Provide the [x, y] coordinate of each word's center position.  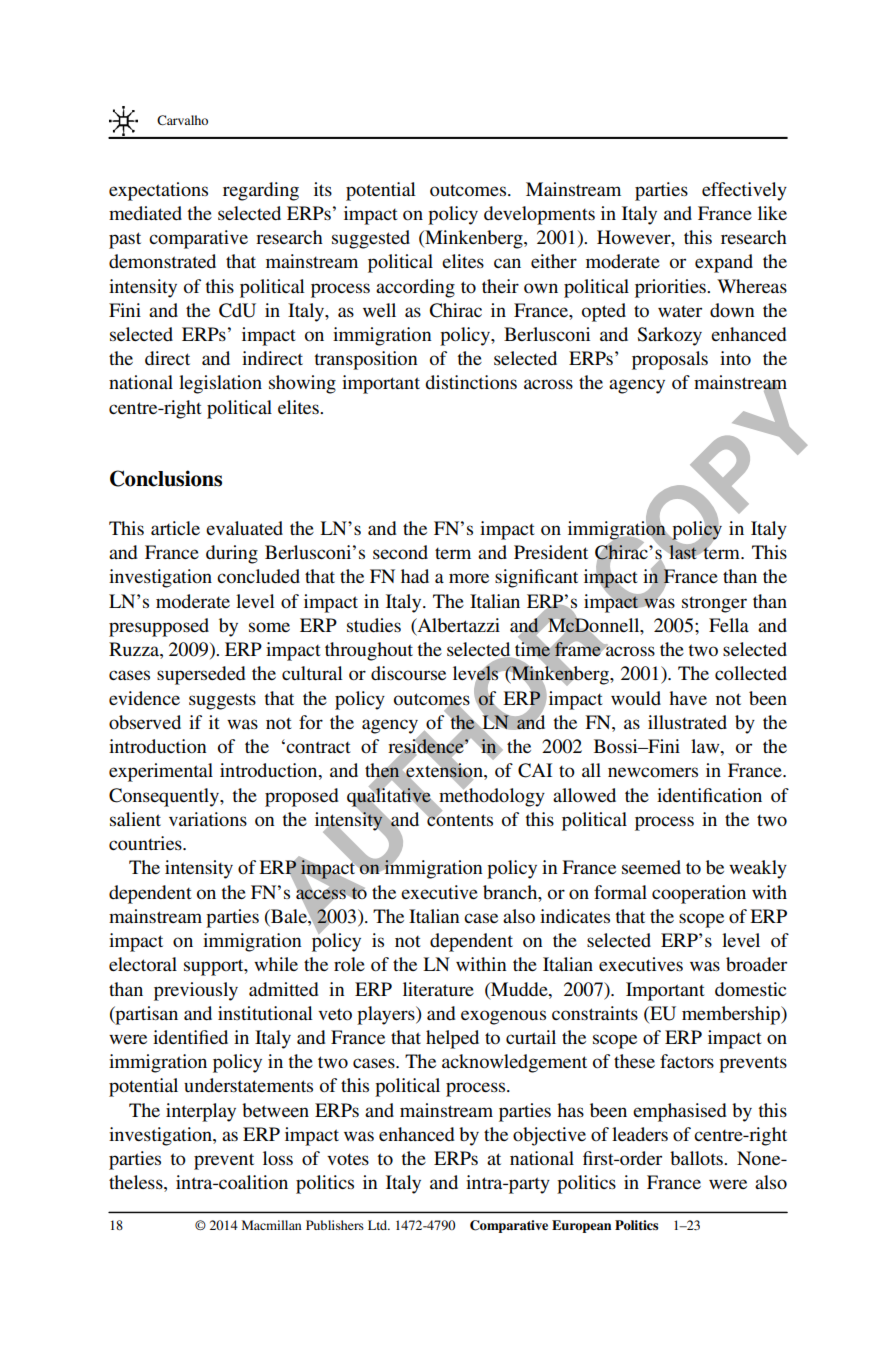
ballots [697, 1158]
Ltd [379, 1225]
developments [539, 215]
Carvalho [182, 120]
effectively [744, 191]
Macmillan [272, 1225]
